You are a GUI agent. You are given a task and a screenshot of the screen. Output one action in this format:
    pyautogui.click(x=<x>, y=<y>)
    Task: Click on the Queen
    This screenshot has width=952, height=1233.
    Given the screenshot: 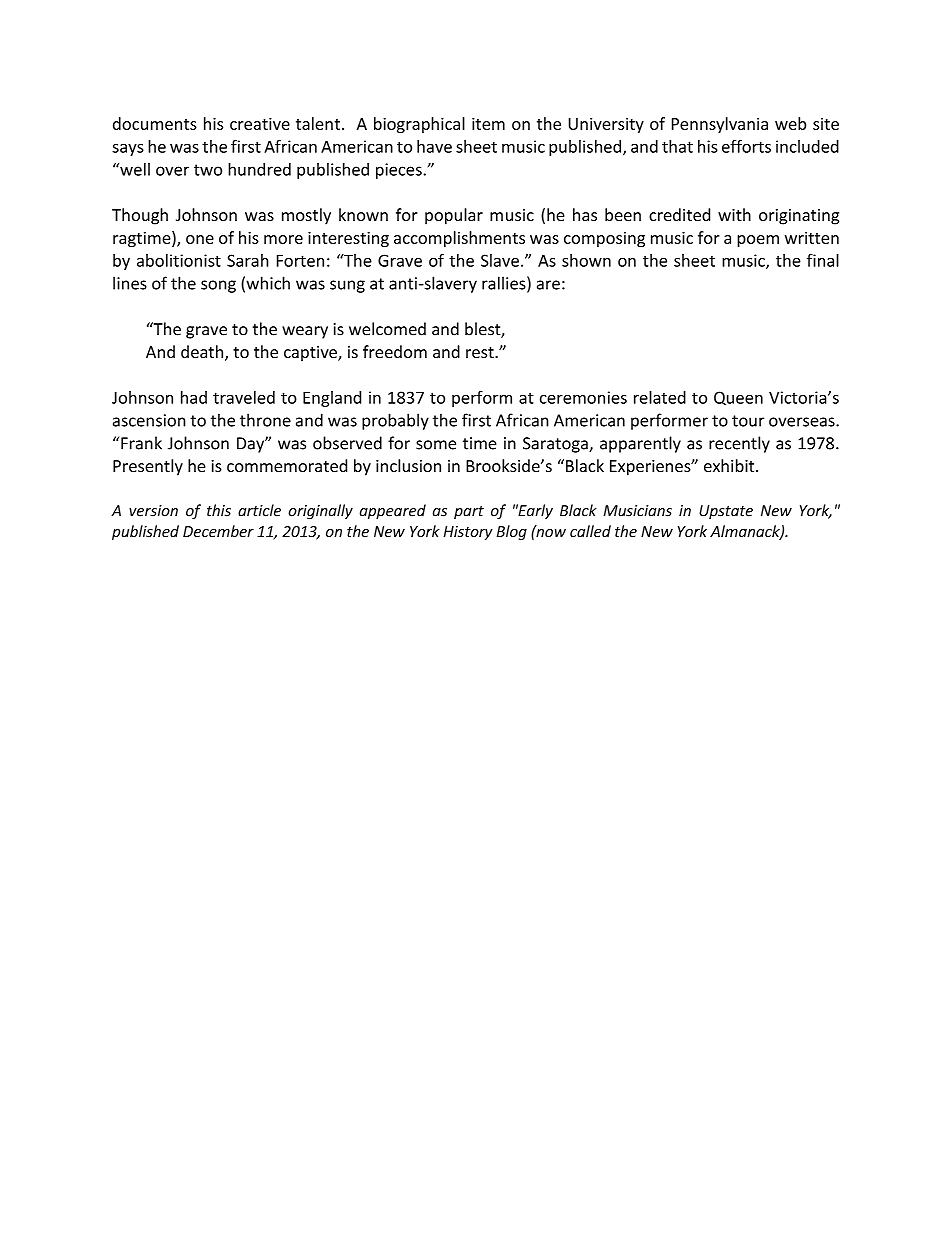 What is the action you would take?
    pyautogui.click(x=738, y=398)
